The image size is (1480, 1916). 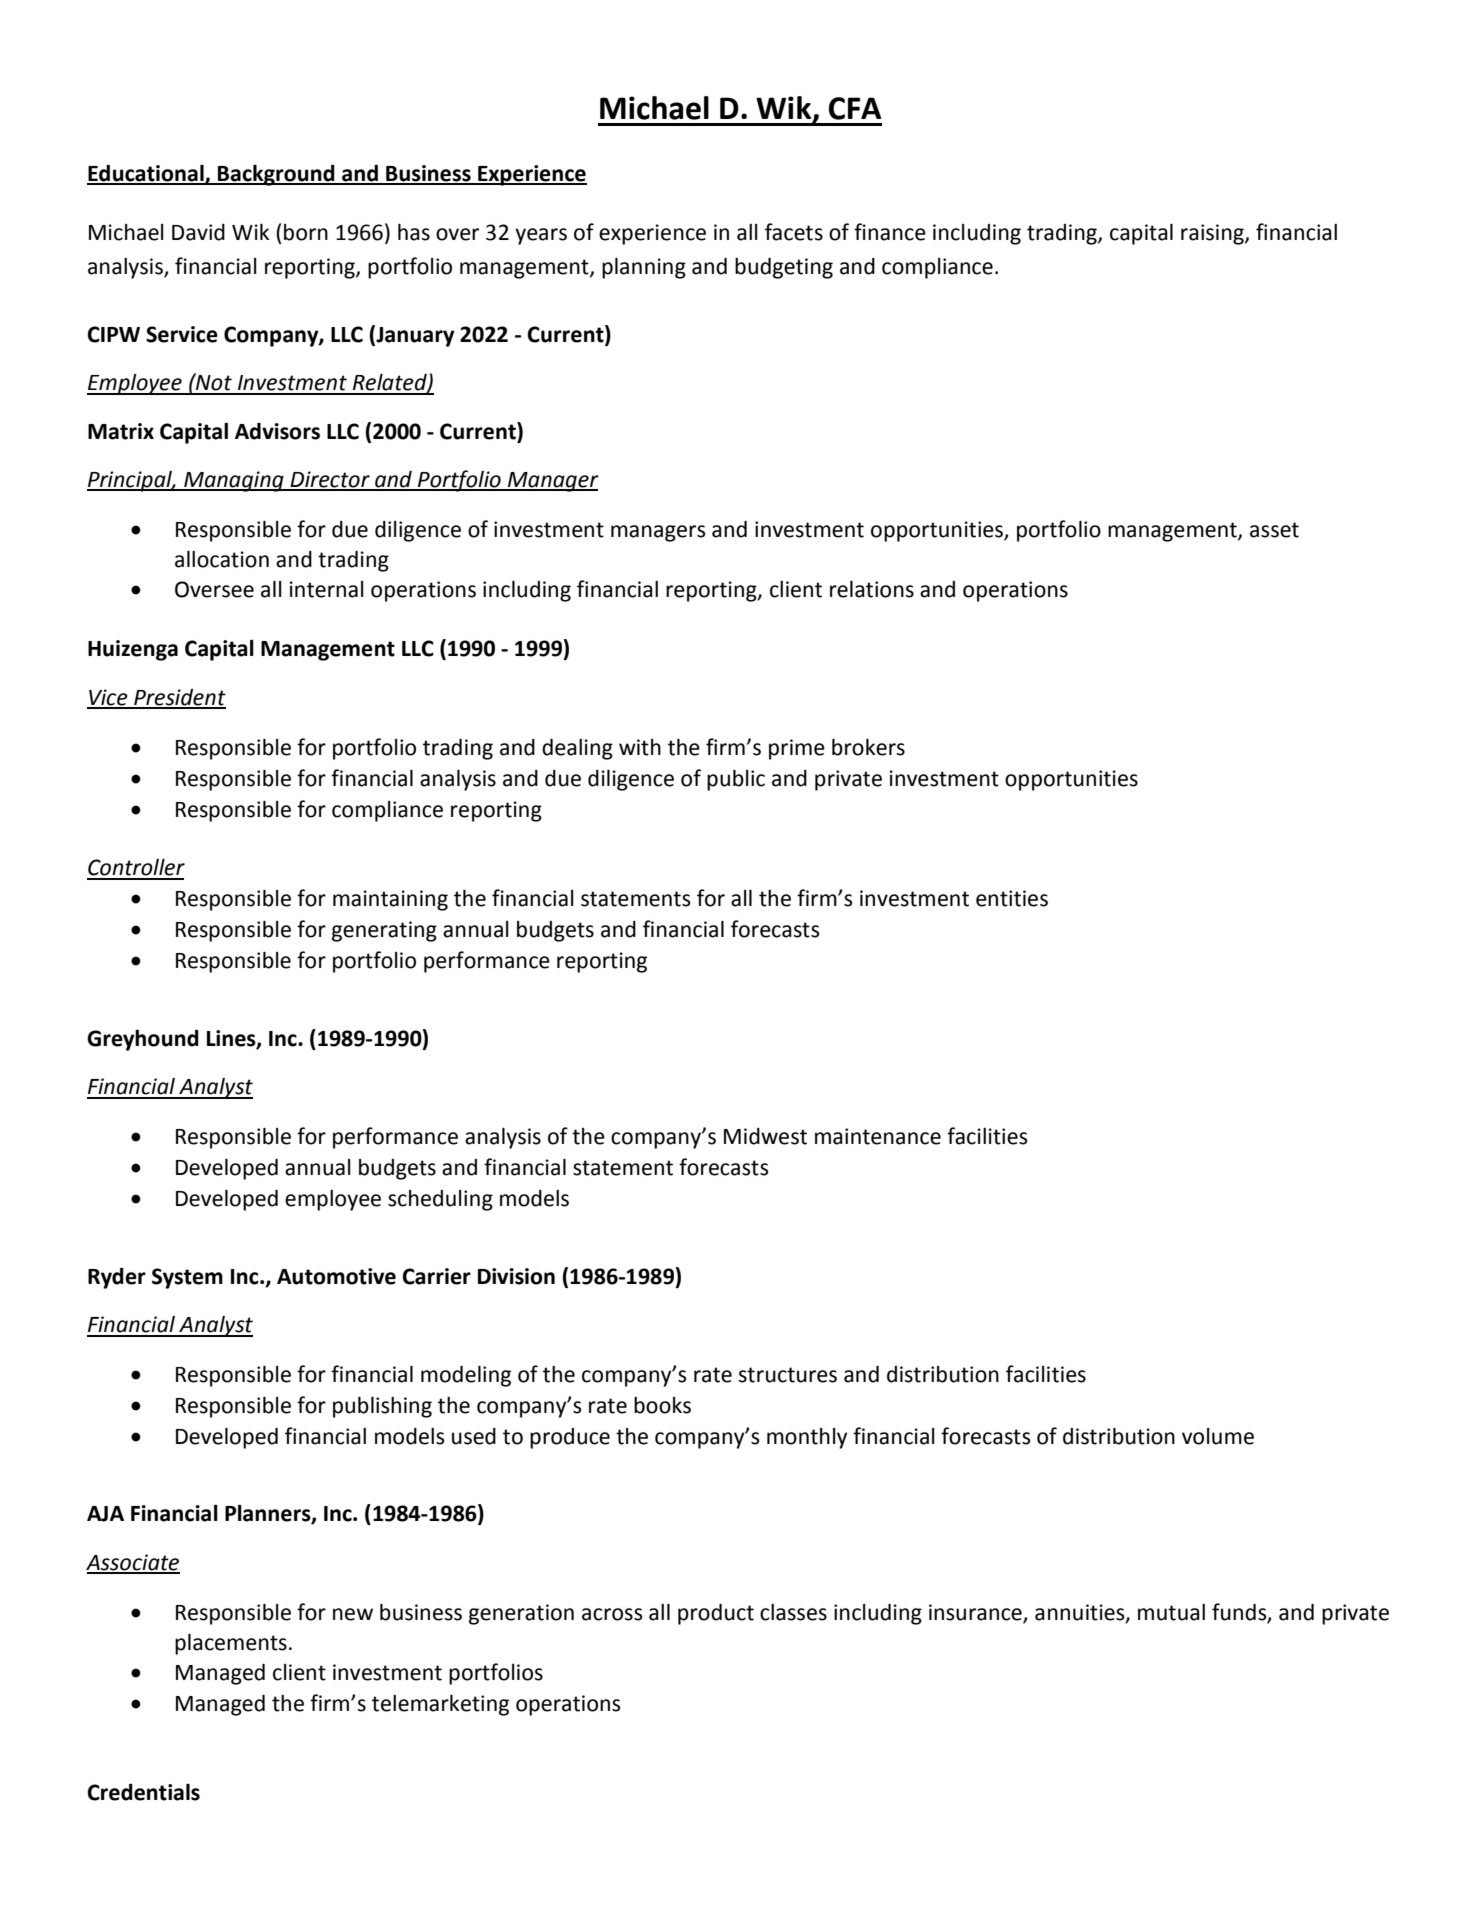 I want to click on facets, so click(x=794, y=232).
